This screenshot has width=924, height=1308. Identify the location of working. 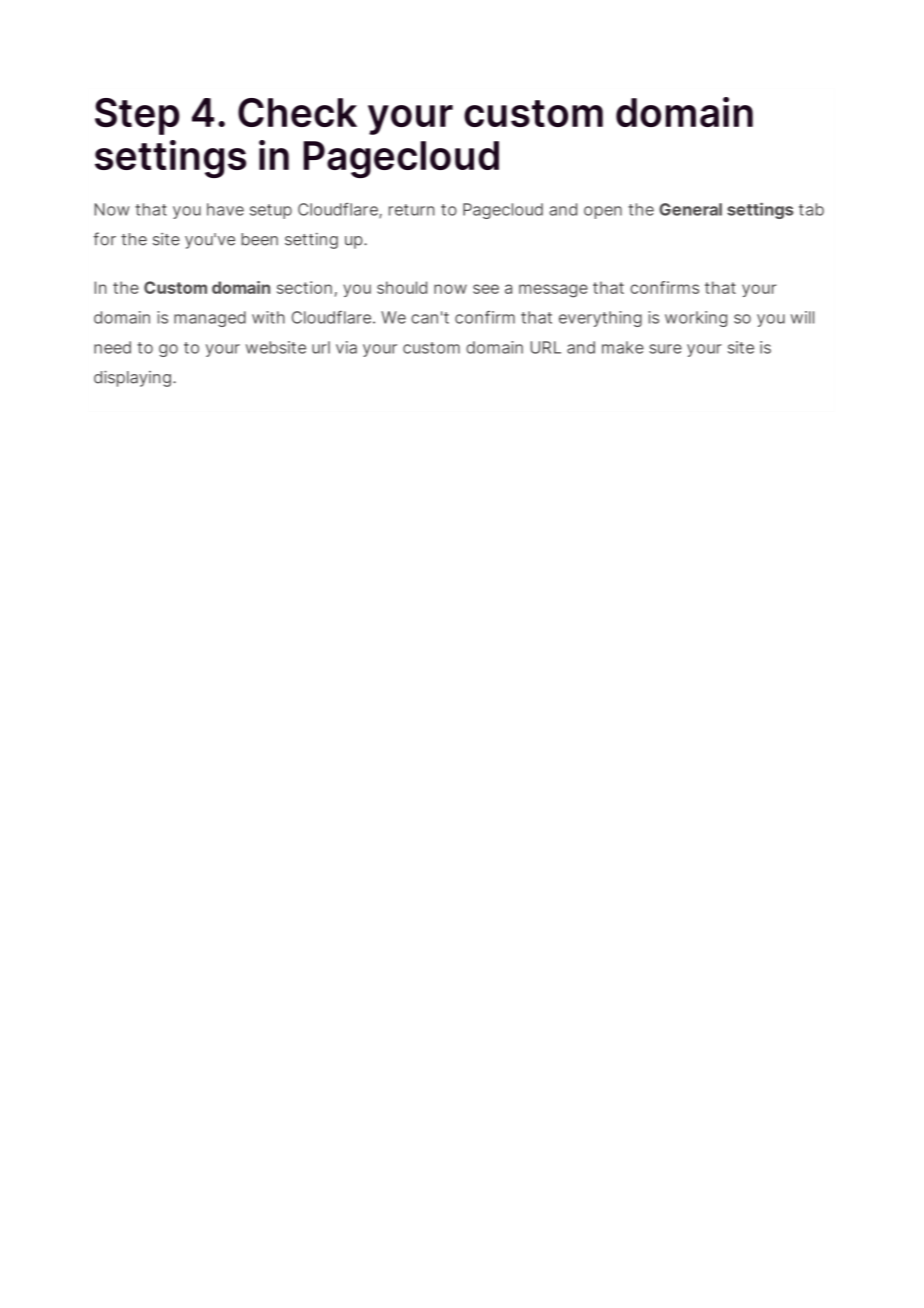
(696, 319).
